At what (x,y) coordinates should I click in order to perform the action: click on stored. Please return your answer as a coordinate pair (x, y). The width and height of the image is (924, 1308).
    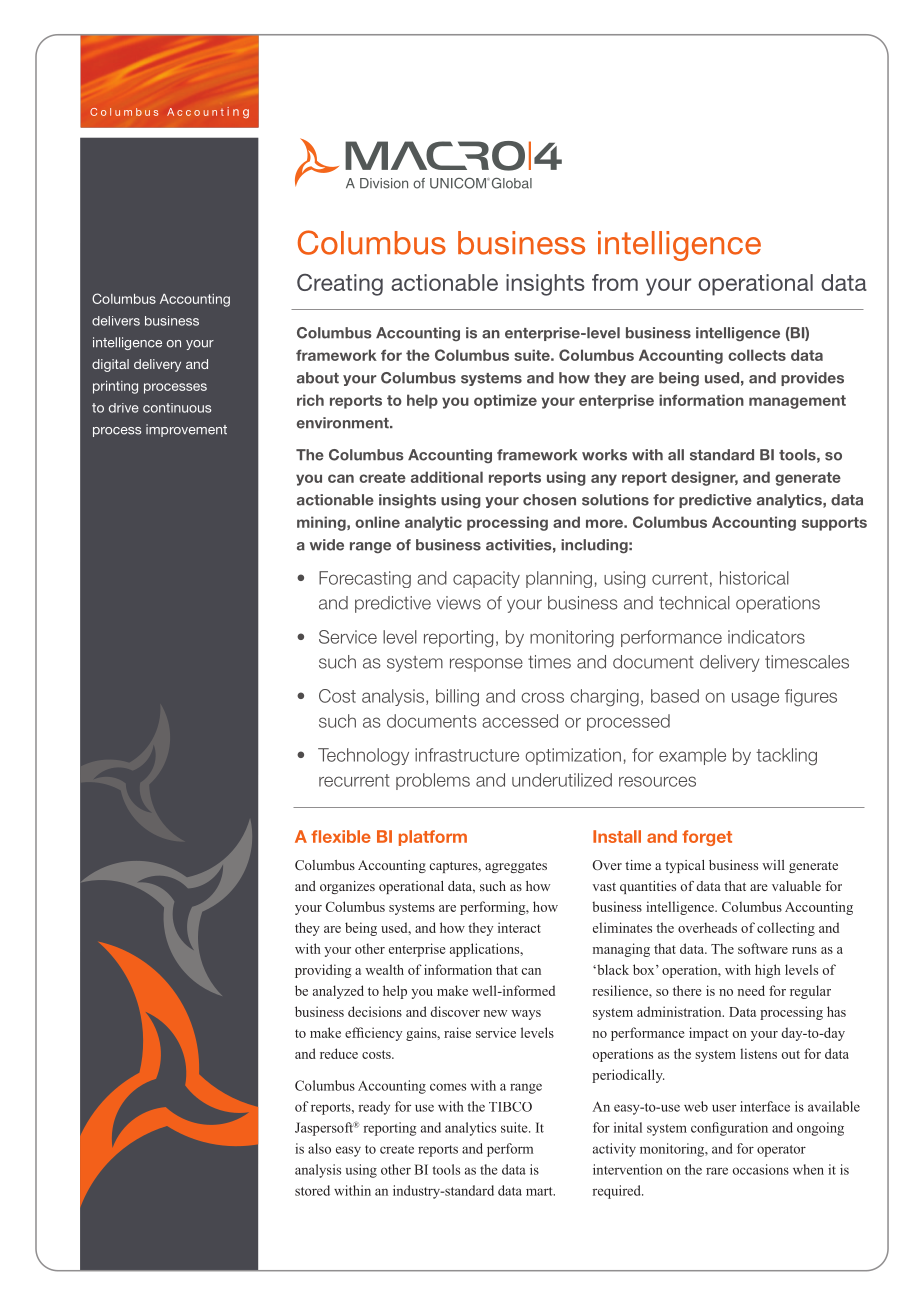
    Looking at the image, I should click on (312, 1190).
